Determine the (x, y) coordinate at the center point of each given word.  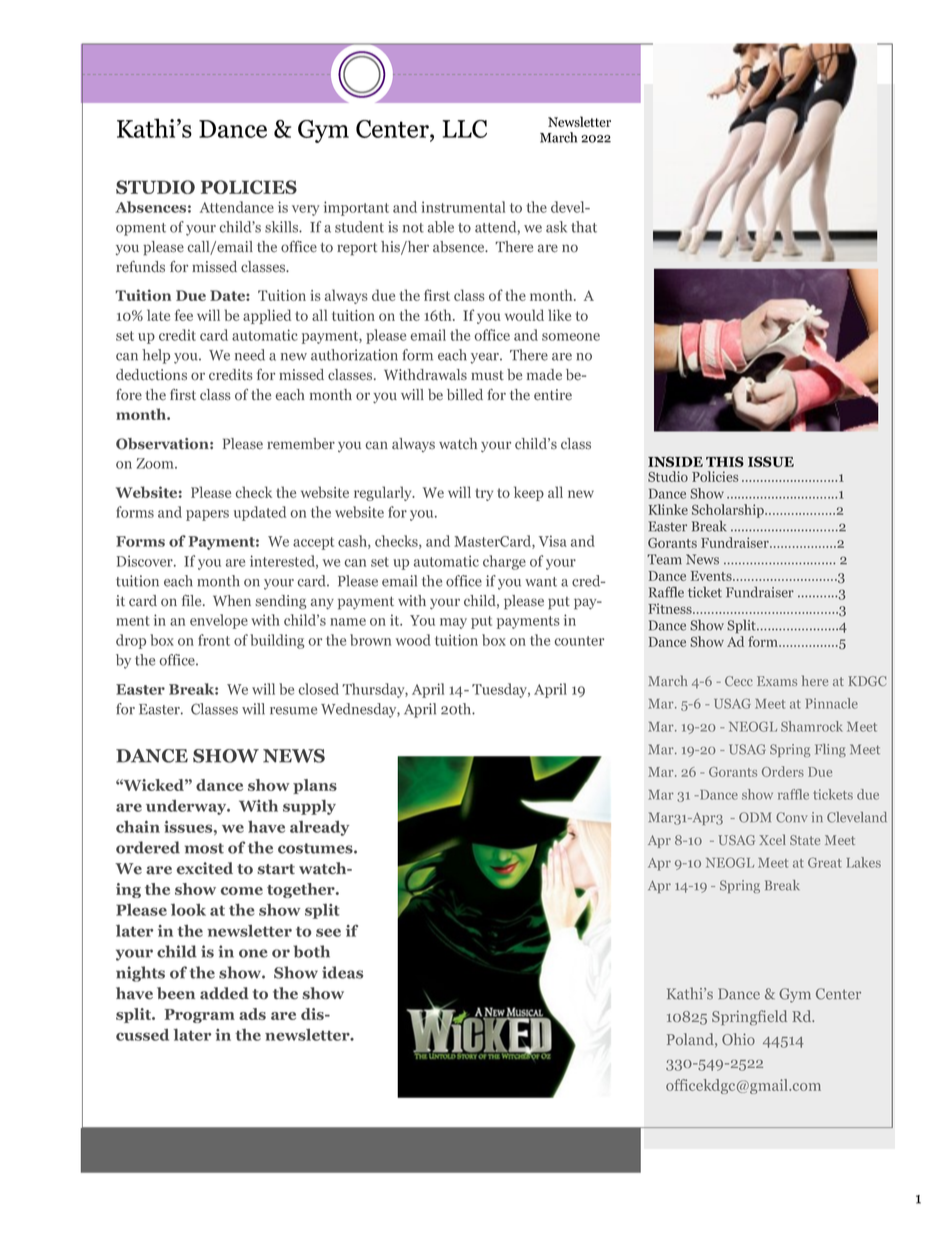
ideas (342, 972)
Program (199, 1016)
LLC (464, 129)
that (584, 227)
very (306, 210)
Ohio (738, 1039)
